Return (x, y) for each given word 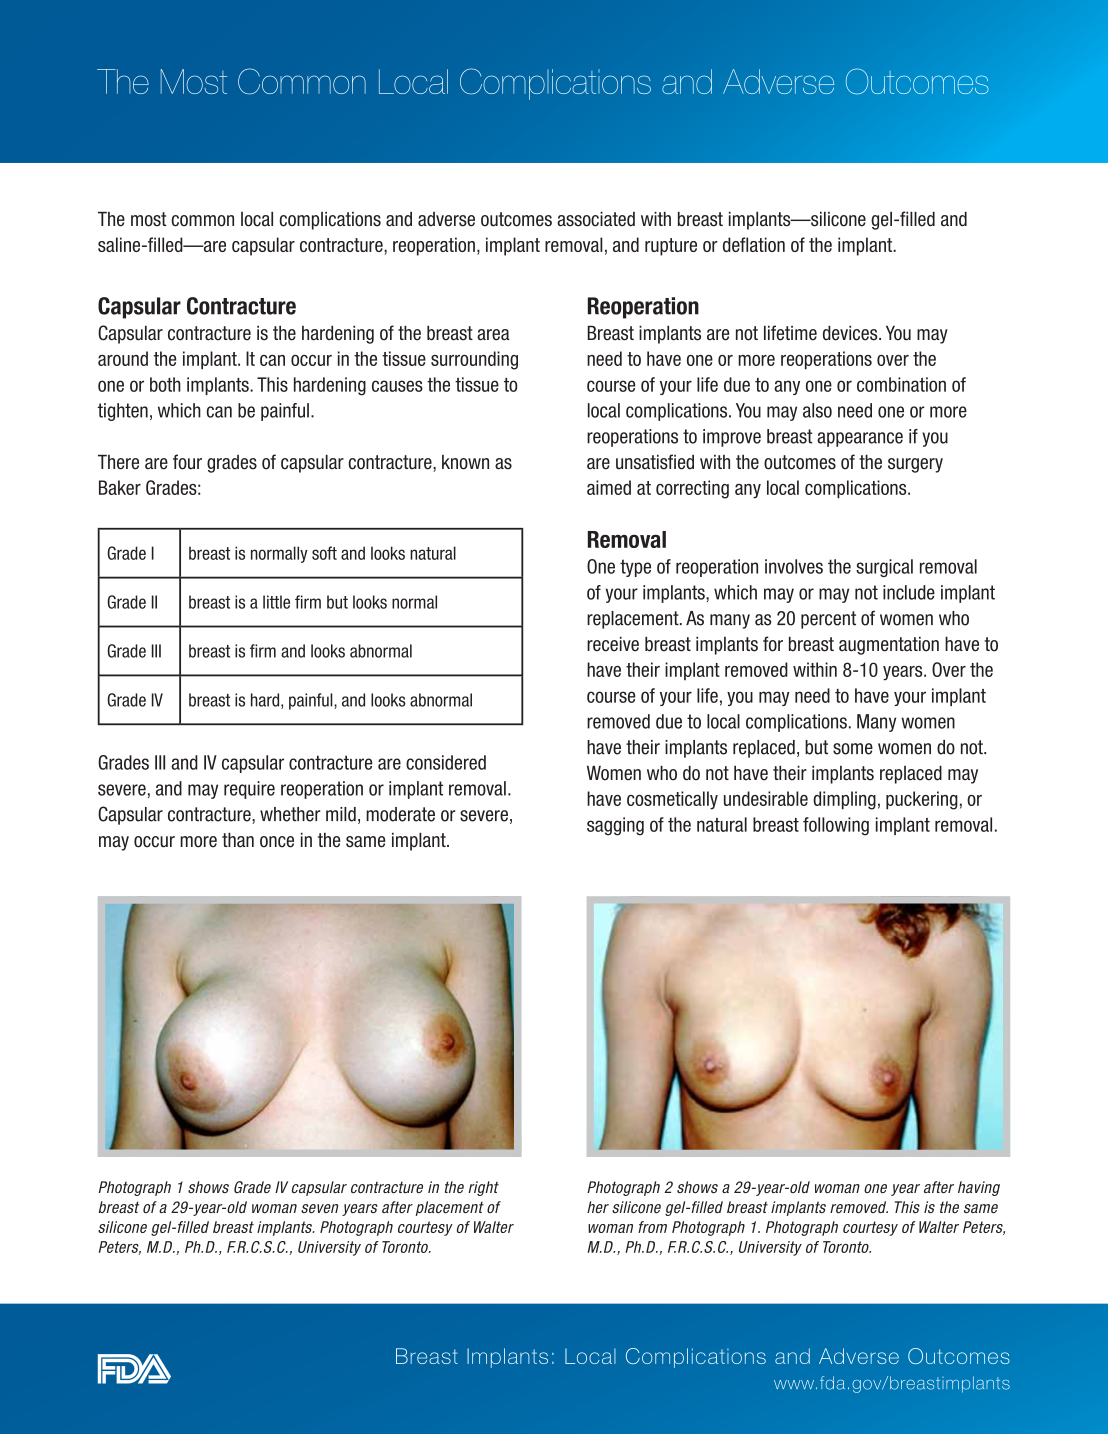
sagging (615, 826)
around (123, 358)
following (836, 826)
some (853, 749)
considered (446, 762)
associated (596, 219)
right (483, 1188)
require (249, 790)
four (187, 462)
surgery (915, 465)
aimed (609, 487)
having (979, 1188)
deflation (754, 244)
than (238, 840)
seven (319, 1208)
